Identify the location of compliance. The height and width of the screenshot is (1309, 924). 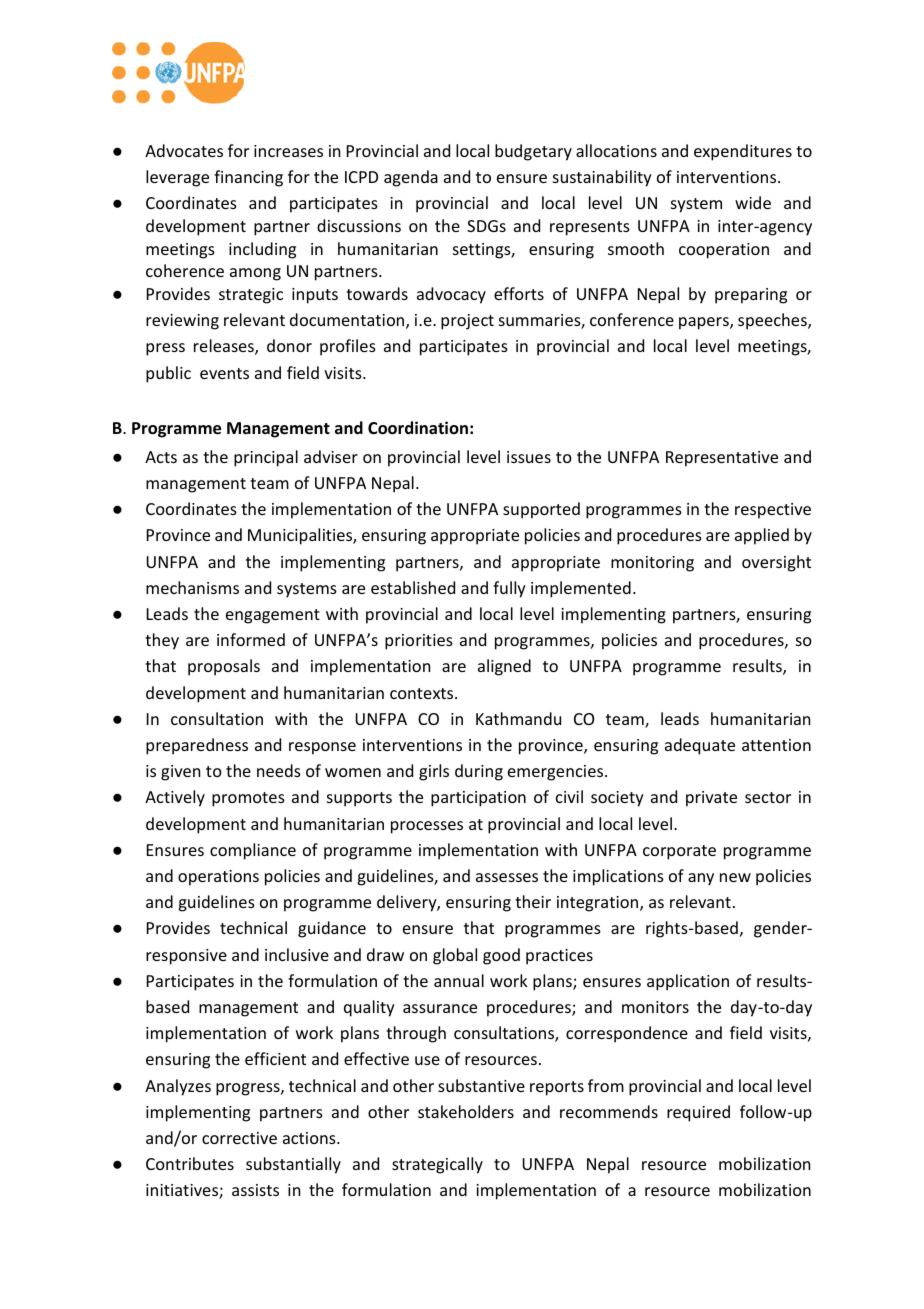
(253, 851).
